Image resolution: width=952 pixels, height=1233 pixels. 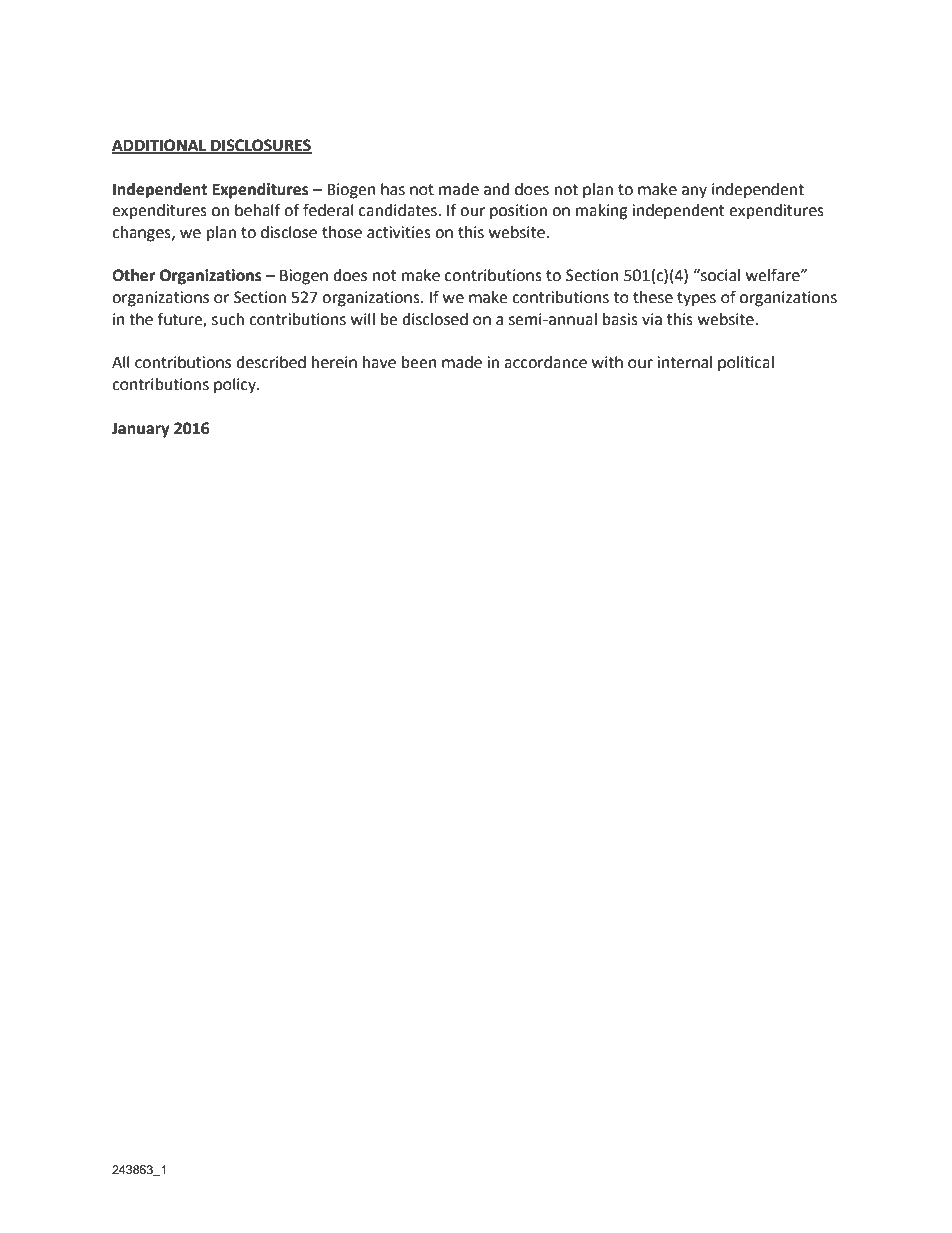 What do you see at coordinates (653, 297) in the image?
I see `these` at bounding box center [653, 297].
